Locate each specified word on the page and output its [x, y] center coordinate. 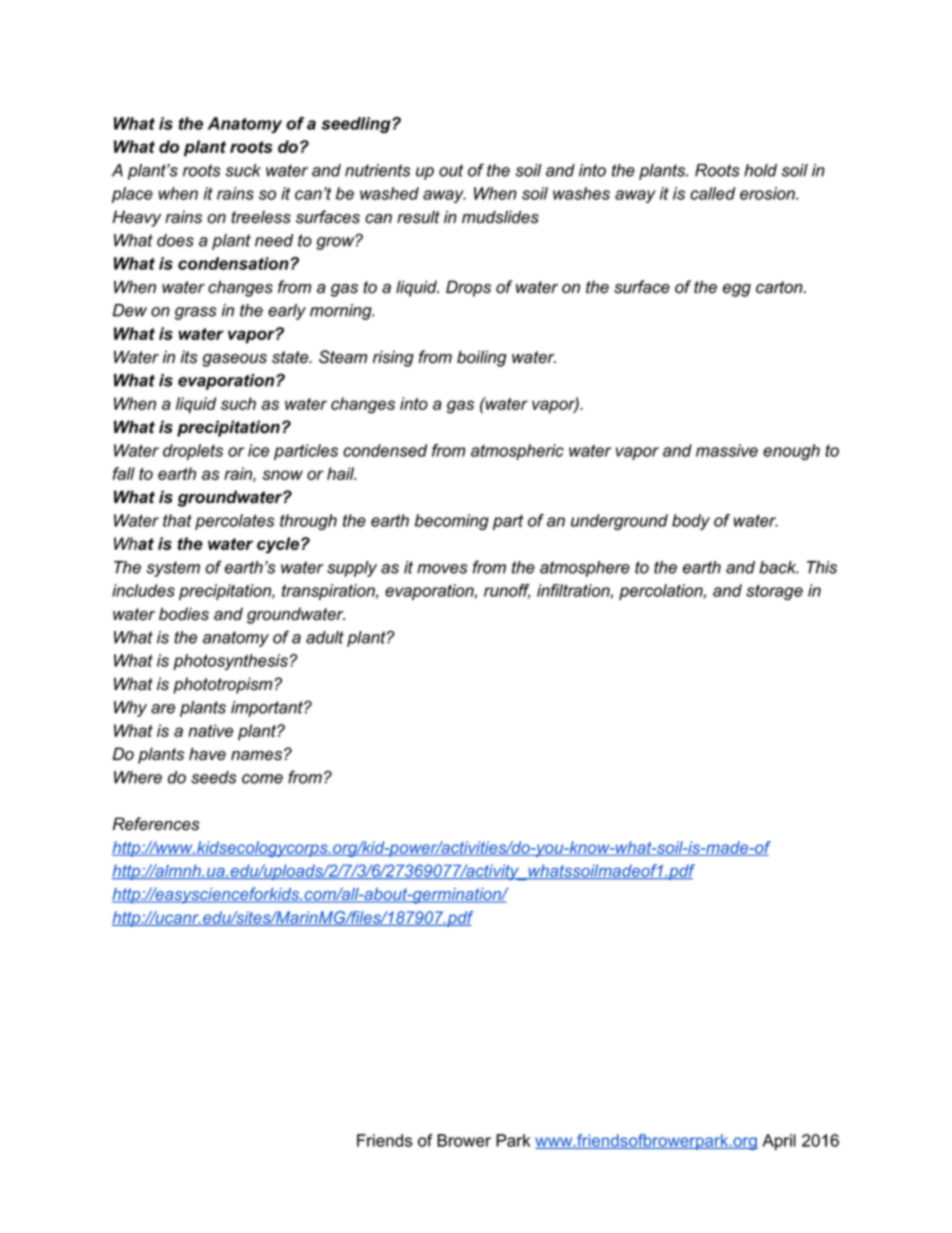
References [156, 824]
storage [774, 592]
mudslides [500, 217]
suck [243, 170]
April [779, 1142]
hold [760, 170]
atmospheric [517, 452]
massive [727, 450]
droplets [193, 452]
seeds [214, 777]
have [207, 754]
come [262, 779]
